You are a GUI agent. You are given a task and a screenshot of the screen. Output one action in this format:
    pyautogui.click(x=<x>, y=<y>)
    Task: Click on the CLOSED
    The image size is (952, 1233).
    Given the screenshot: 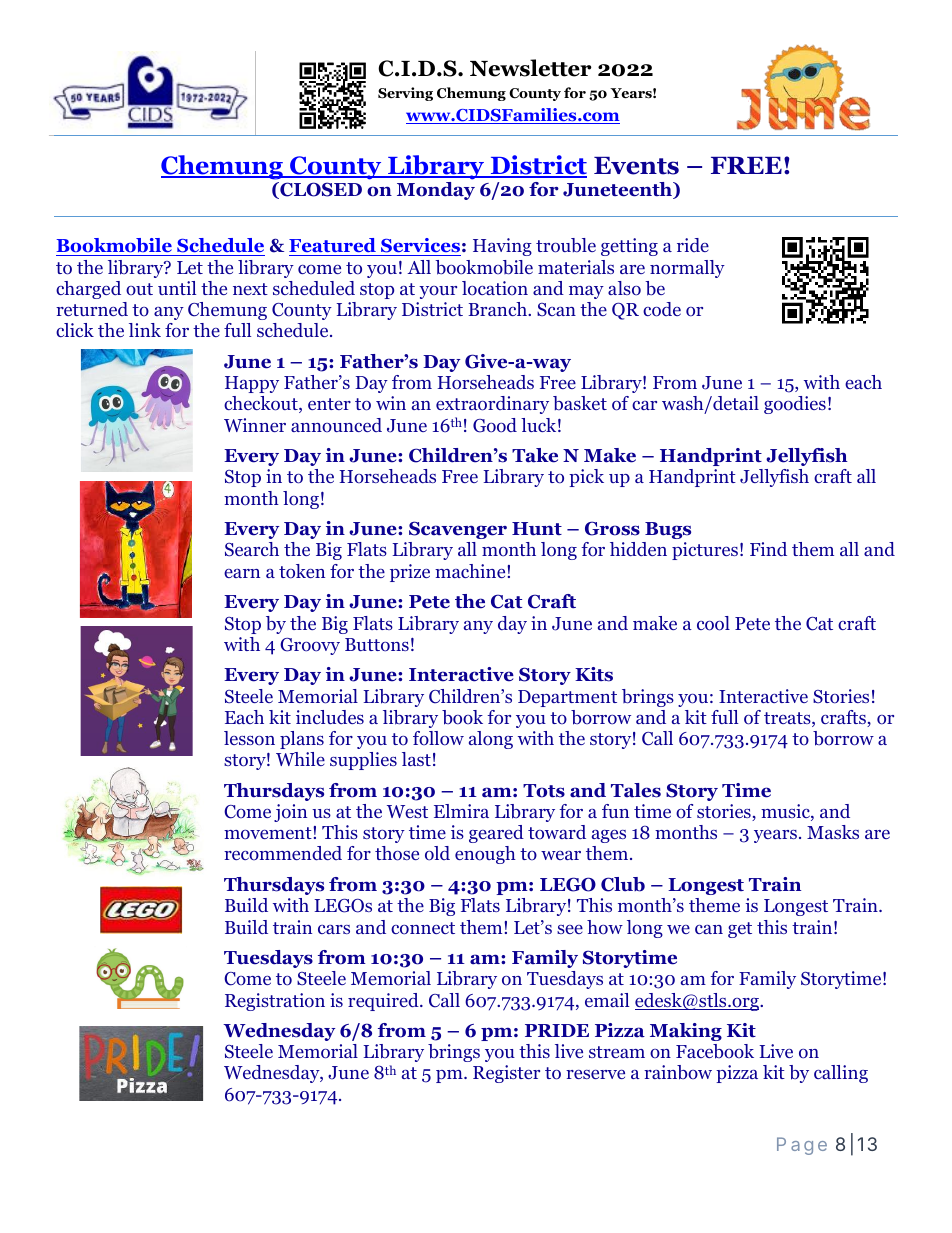 What is the action you would take?
    pyautogui.click(x=320, y=190)
